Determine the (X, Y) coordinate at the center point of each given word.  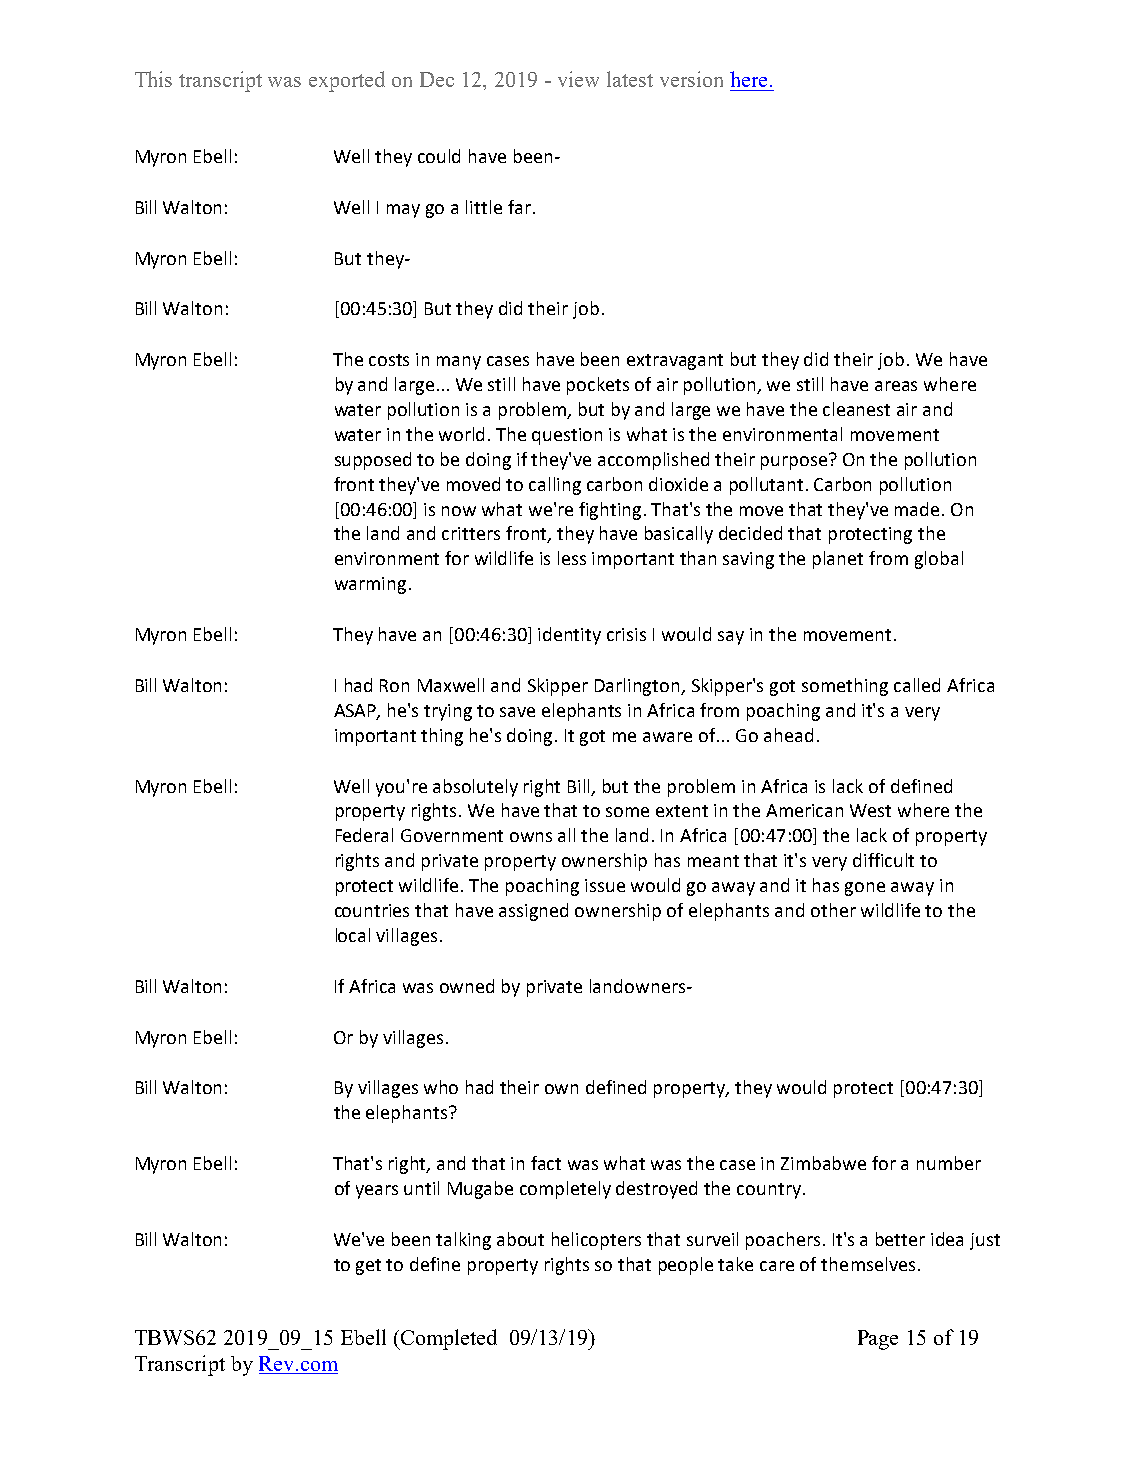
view (578, 79)
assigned (533, 912)
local (353, 935)
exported (347, 81)
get (368, 1267)
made (919, 509)
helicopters (596, 1241)
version (691, 79)
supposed (373, 461)
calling (555, 486)
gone (865, 889)
